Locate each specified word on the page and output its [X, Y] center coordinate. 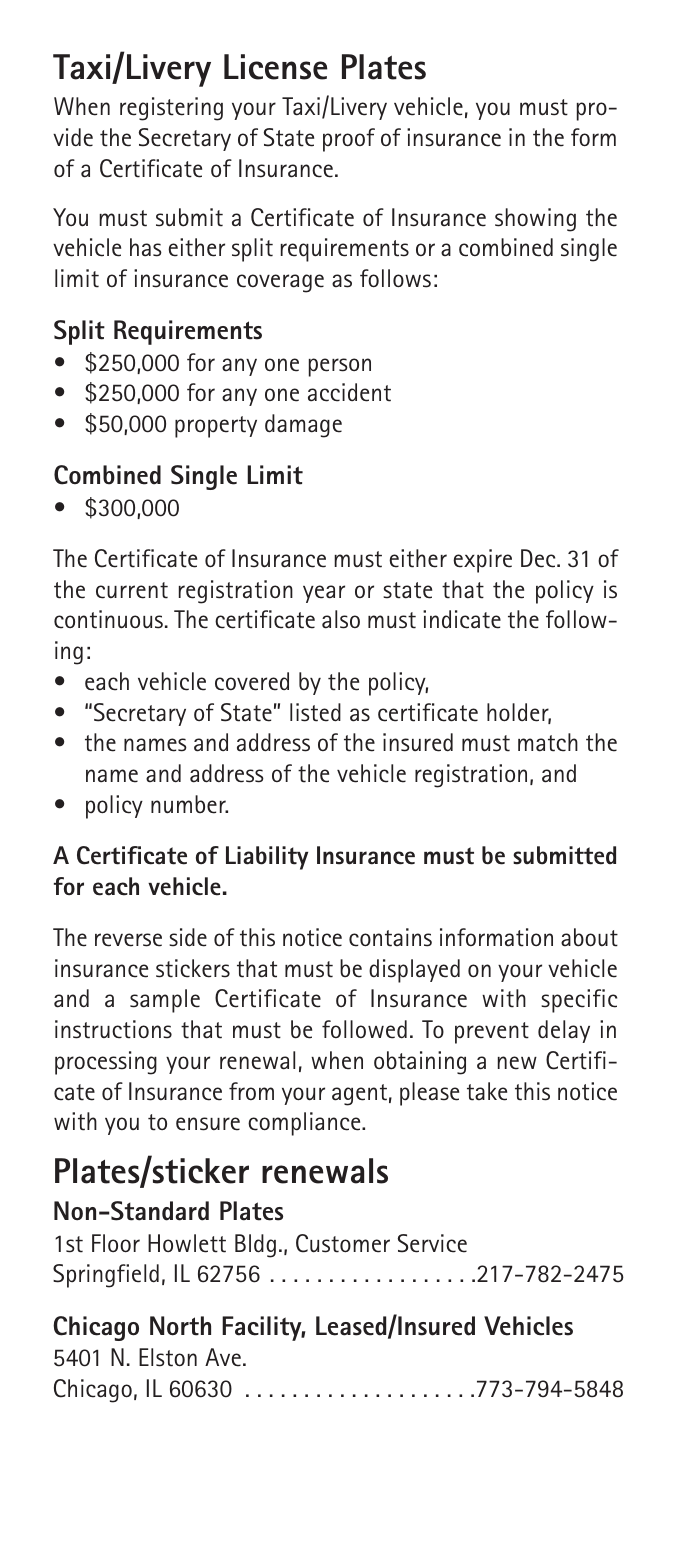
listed [315, 712]
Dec [539, 558]
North [180, 1326]
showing [535, 220]
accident [349, 392]
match [548, 742]
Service [432, 1243]
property [216, 427]
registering [171, 109]
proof [349, 140]
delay [564, 1031]
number [189, 804]
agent [359, 1095]
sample [165, 1001]
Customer [343, 1243]
